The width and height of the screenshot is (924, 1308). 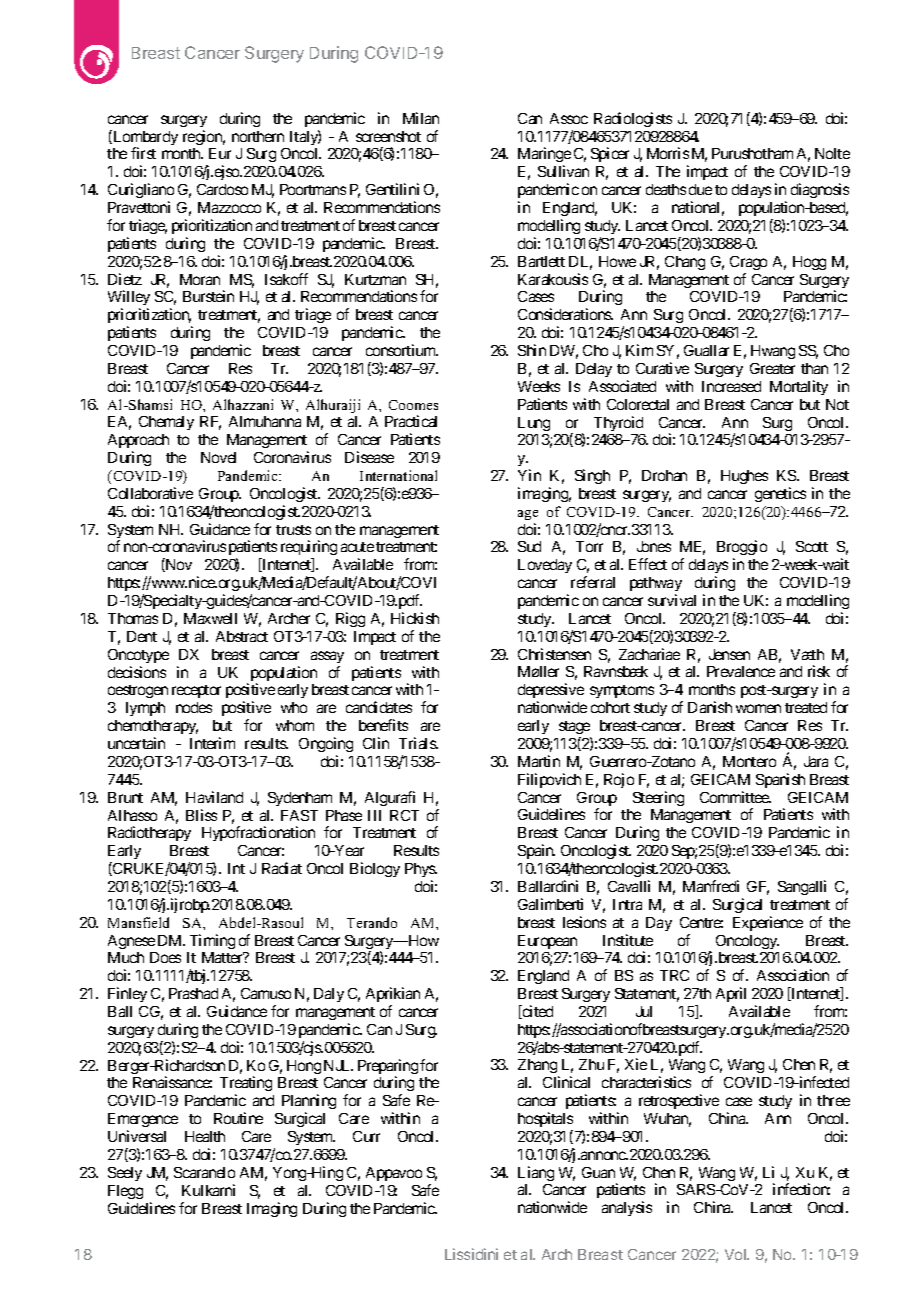 What do you see at coordinates (212, 941) in the screenshot?
I see `Timing` at bounding box center [212, 941].
